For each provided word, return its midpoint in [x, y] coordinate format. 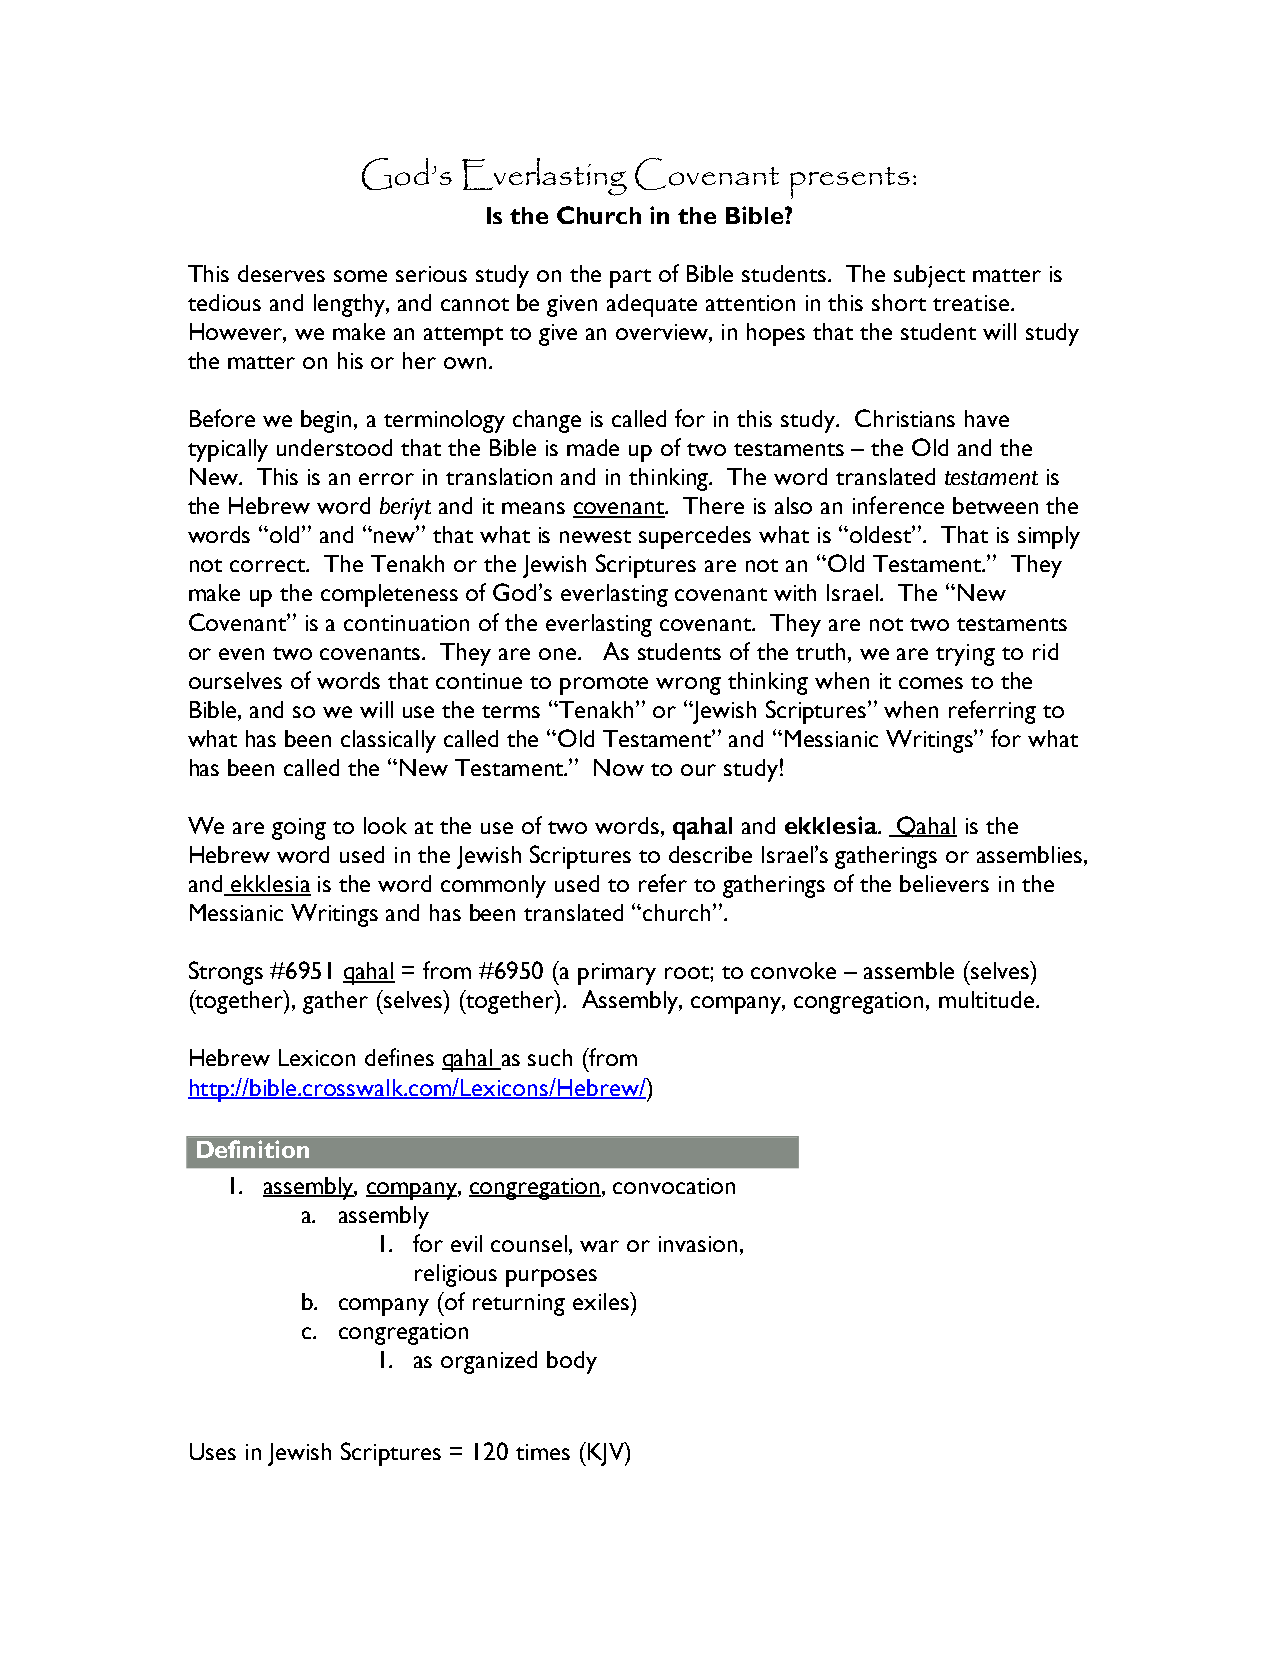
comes [931, 683]
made [593, 447]
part [630, 278]
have [987, 418]
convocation [674, 1186]
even [241, 654]
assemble [909, 970]
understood [334, 447]
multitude [986, 999]
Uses [213, 1451]
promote [604, 685]
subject [929, 276]
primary [617, 974]
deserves [281, 273]
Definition [253, 1149]
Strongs [226, 973]
